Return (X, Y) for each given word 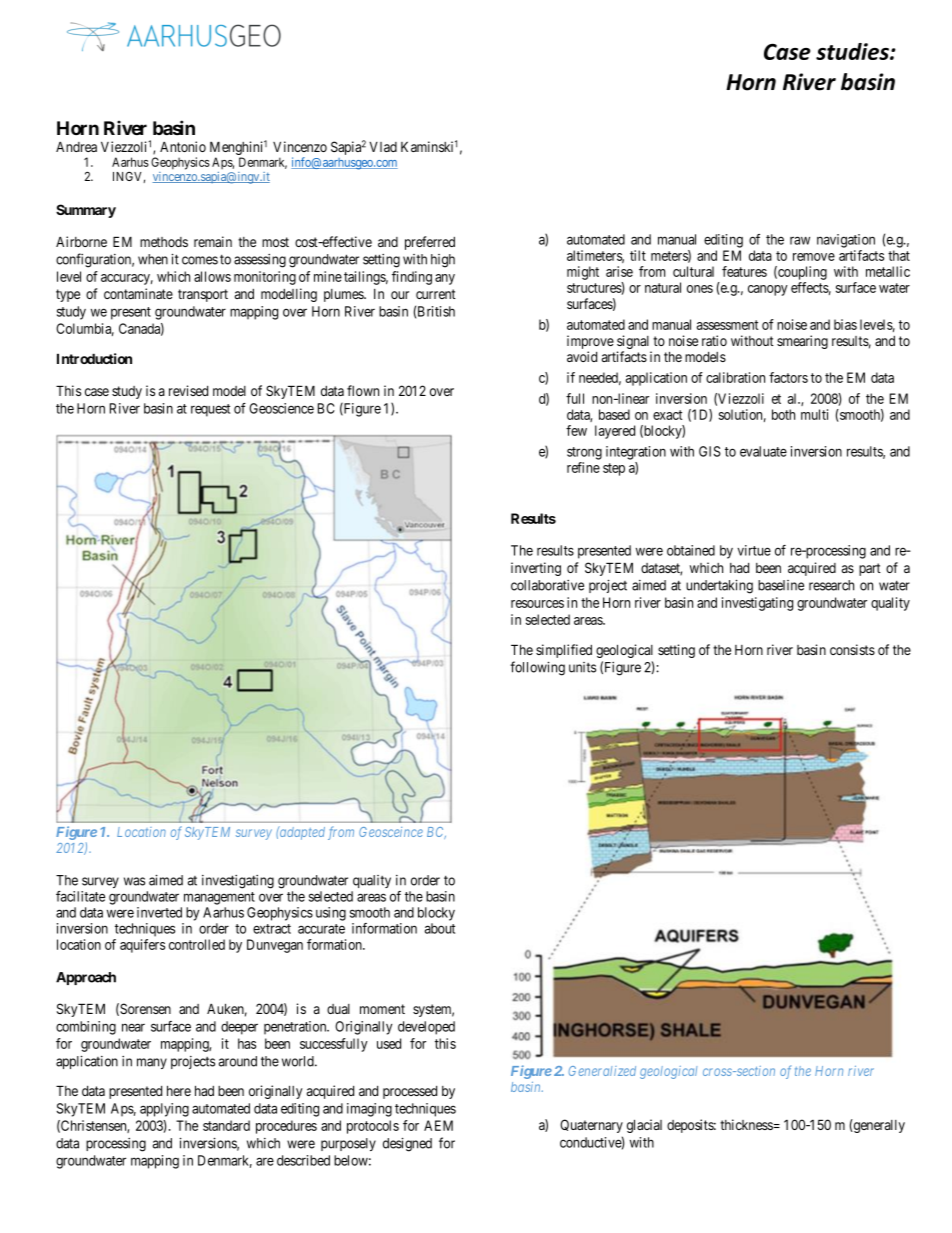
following (537, 668)
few (576, 430)
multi (814, 414)
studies (853, 51)
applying (164, 1110)
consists (852, 649)
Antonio (183, 146)
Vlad (383, 147)
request (210, 410)
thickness (746, 1124)
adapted (301, 833)
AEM (438, 1125)
